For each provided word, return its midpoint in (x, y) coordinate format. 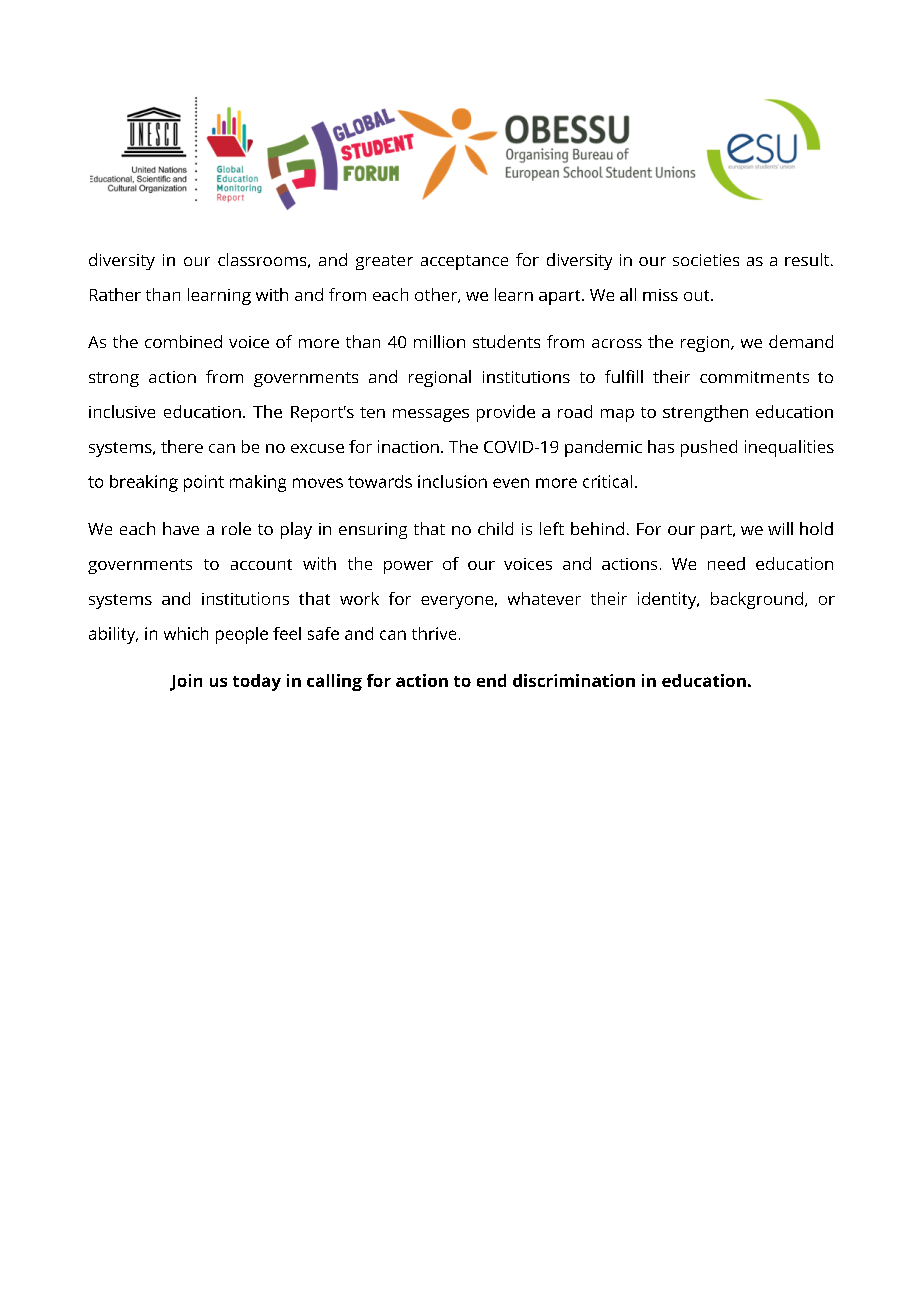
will (780, 528)
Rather (115, 294)
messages (431, 415)
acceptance (464, 262)
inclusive (122, 411)
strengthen (705, 413)
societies (706, 260)
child (495, 528)
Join (186, 682)
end (491, 680)
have (181, 528)
